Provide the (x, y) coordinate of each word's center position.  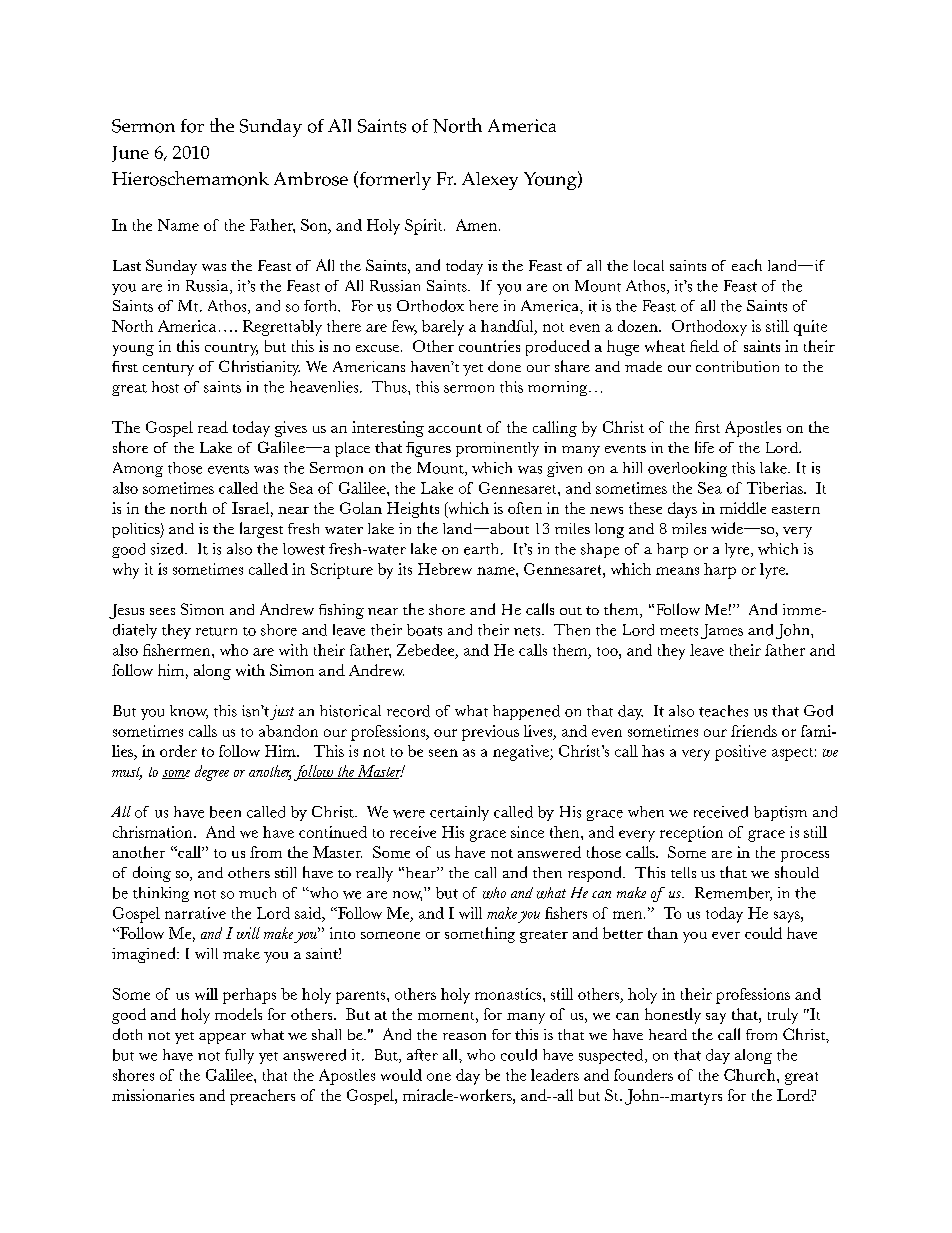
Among (138, 469)
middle (743, 508)
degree (212, 773)
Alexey (490, 181)
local (649, 265)
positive (740, 753)
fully (239, 1056)
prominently (497, 449)
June (130, 154)
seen (443, 753)
